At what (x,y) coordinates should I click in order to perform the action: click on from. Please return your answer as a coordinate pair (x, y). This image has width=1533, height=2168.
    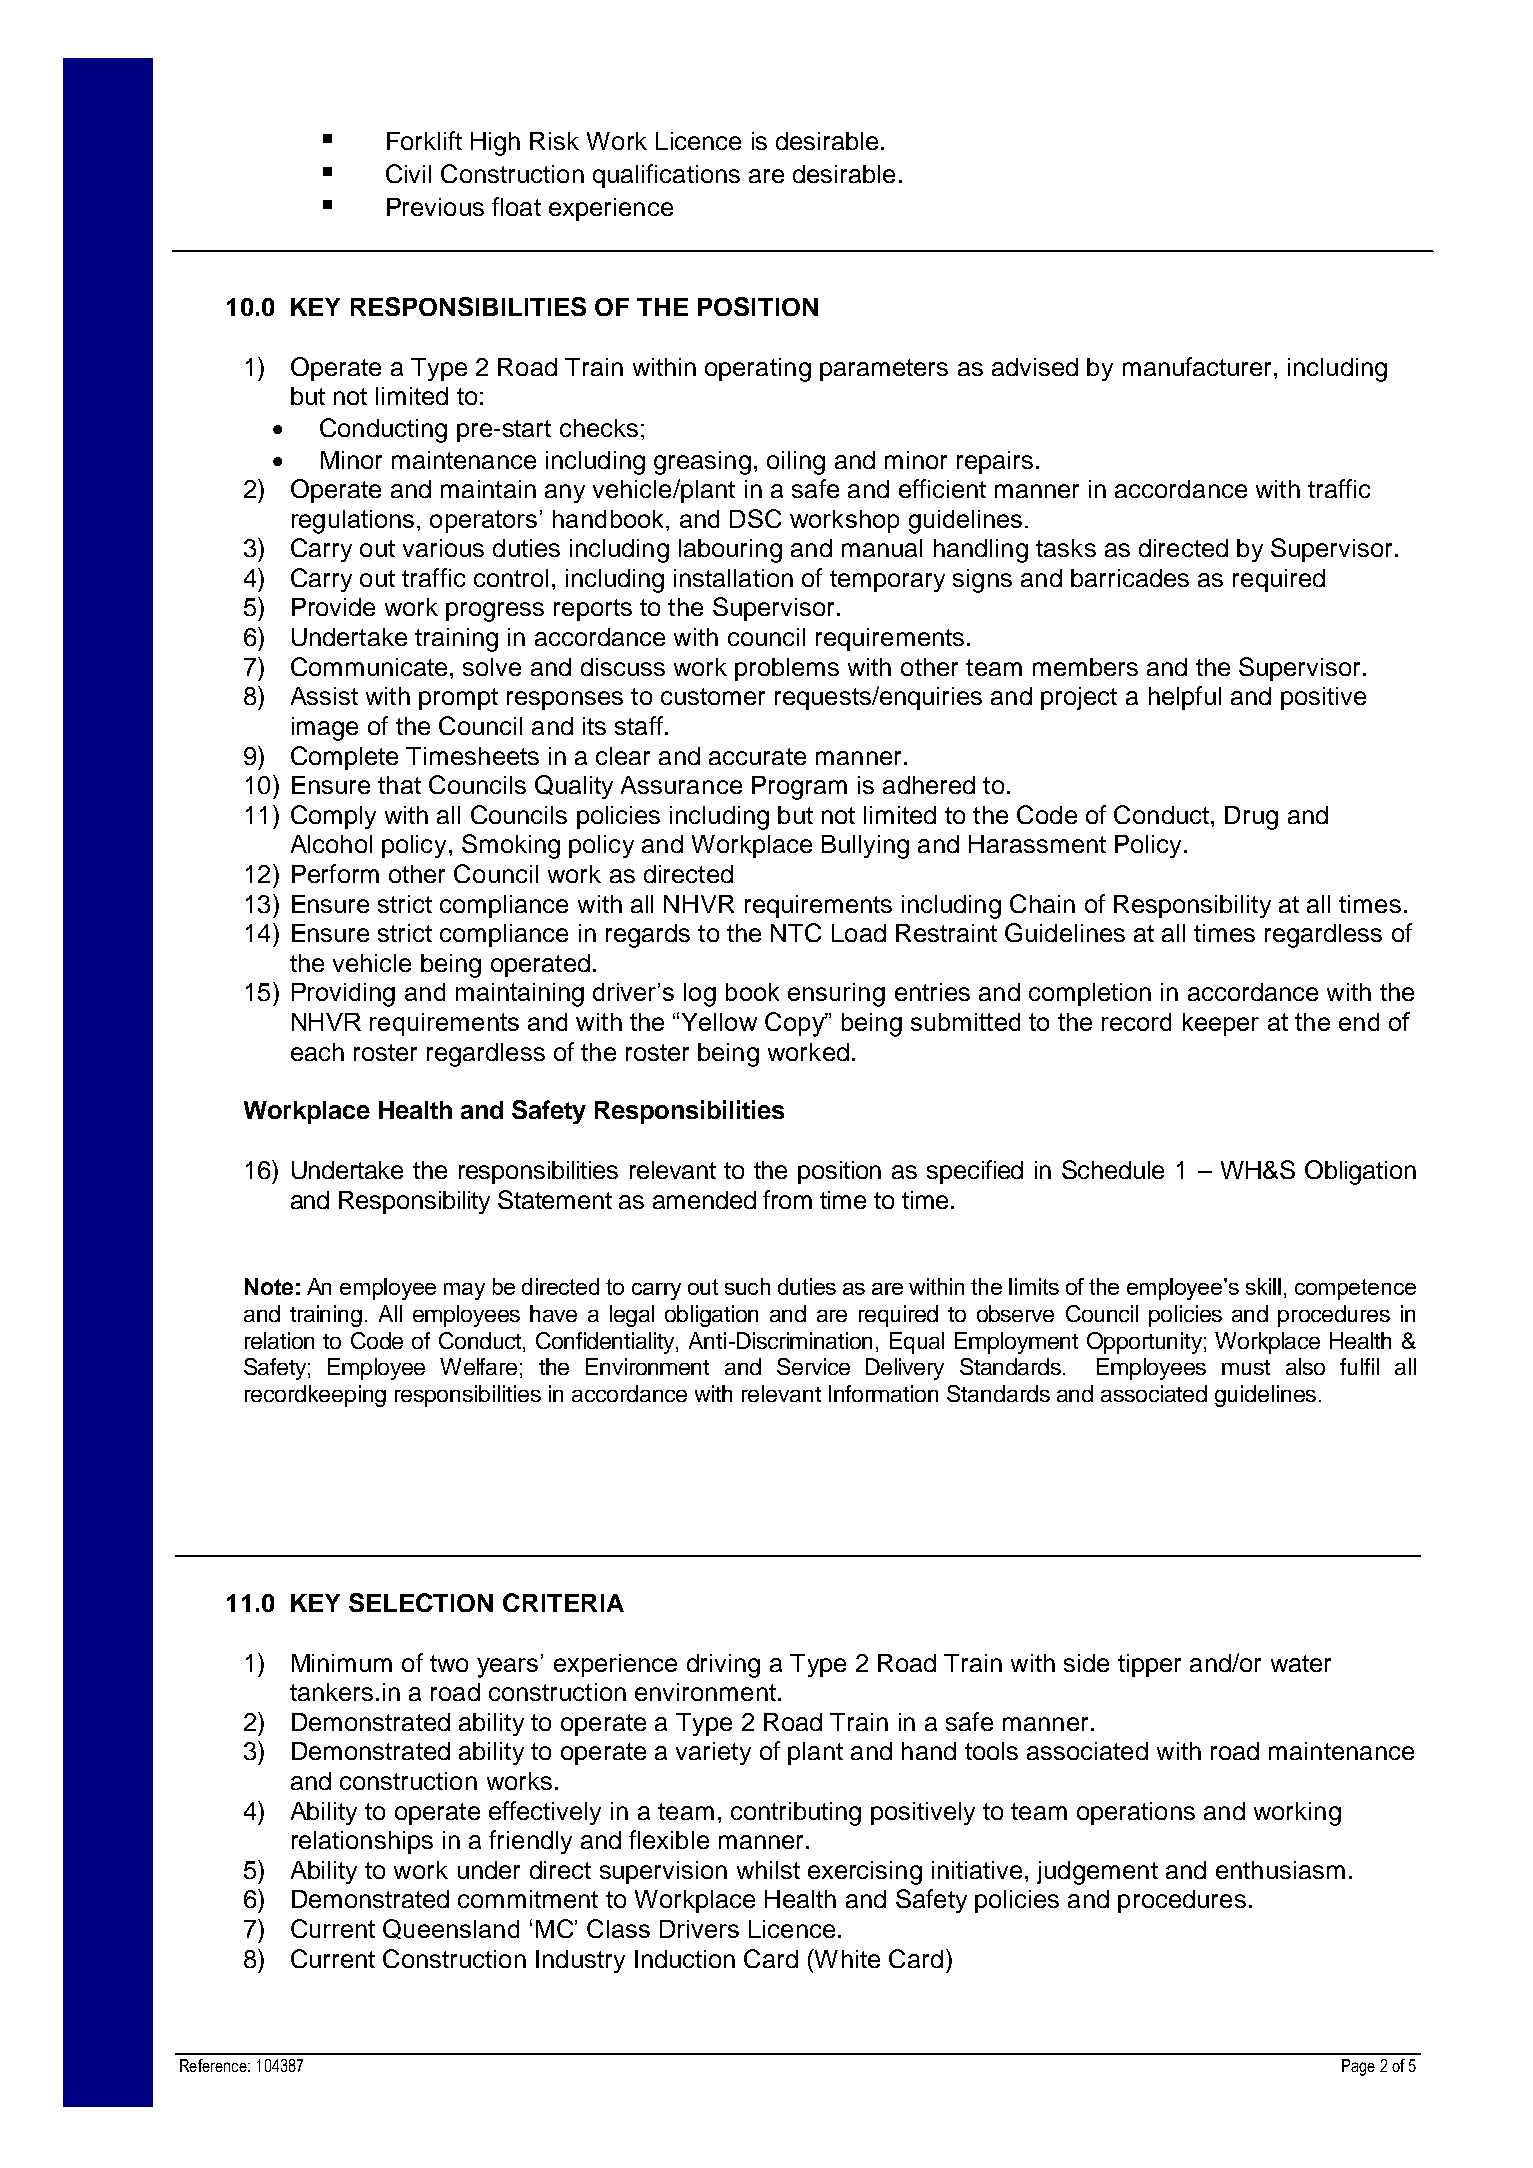
    Looking at the image, I should click on (787, 1199).
